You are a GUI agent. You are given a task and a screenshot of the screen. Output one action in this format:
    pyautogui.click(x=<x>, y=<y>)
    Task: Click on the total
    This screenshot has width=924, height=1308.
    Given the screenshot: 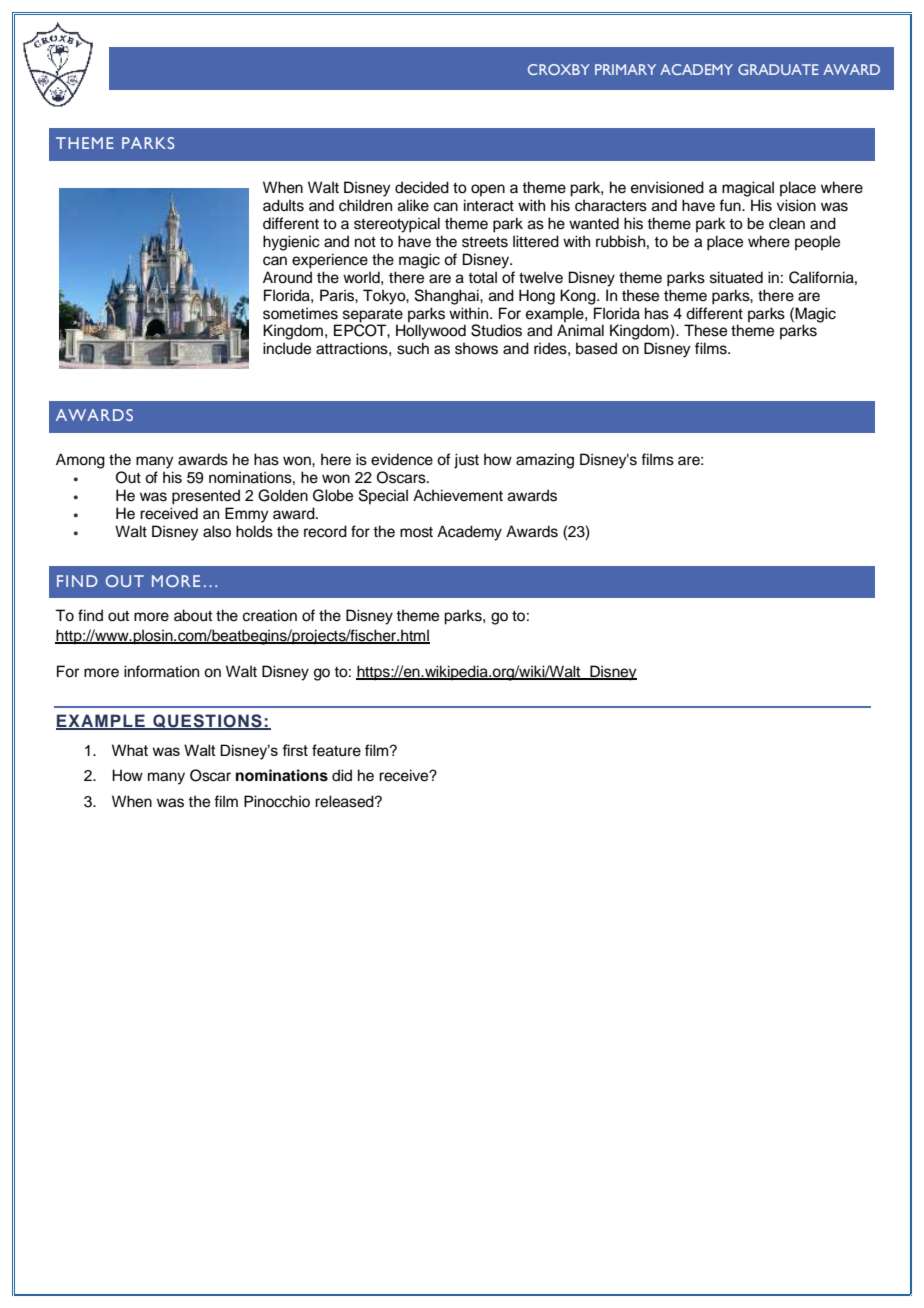 What is the action you would take?
    pyautogui.click(x=482, y=277)
